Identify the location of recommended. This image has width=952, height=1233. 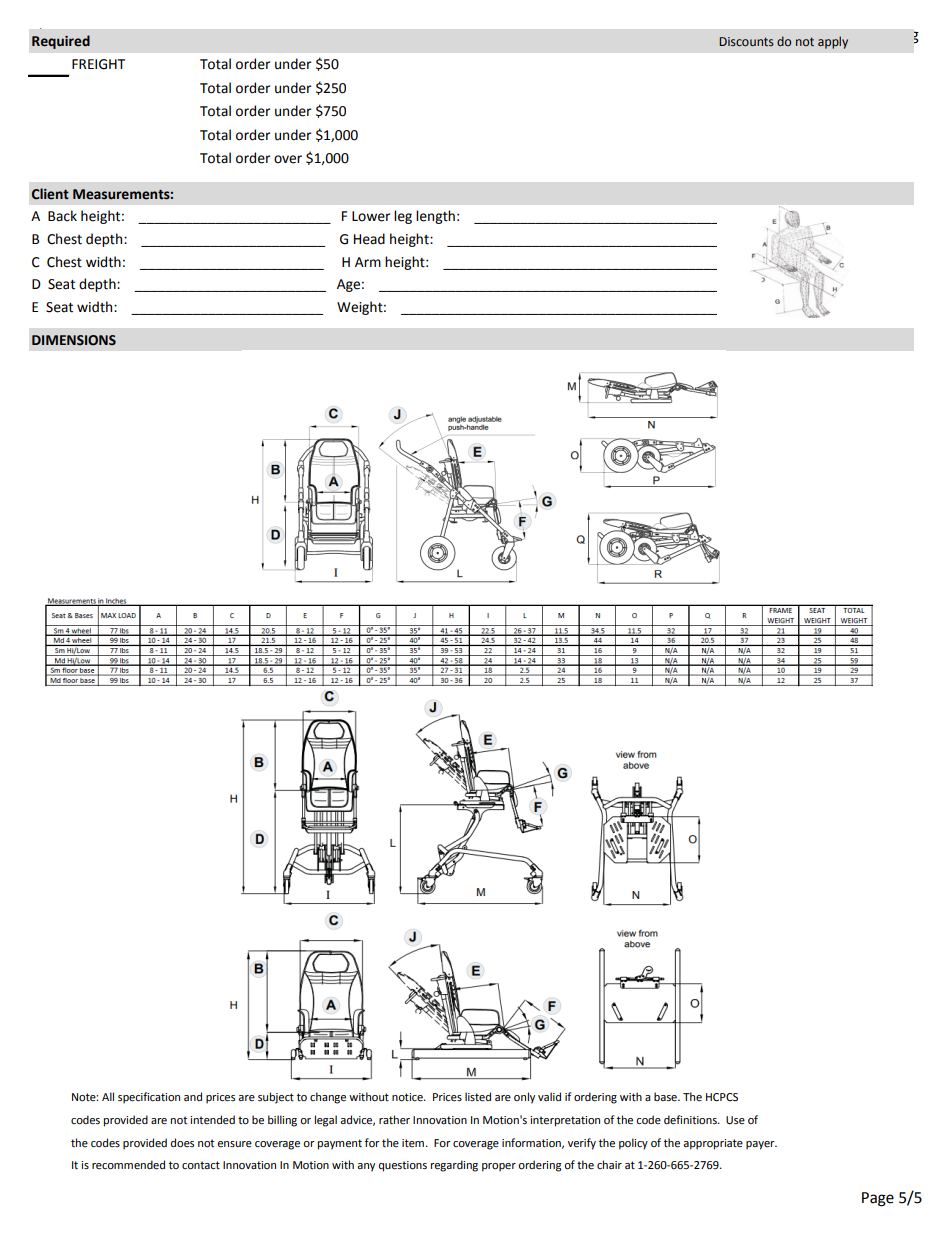
(128, 1165).
